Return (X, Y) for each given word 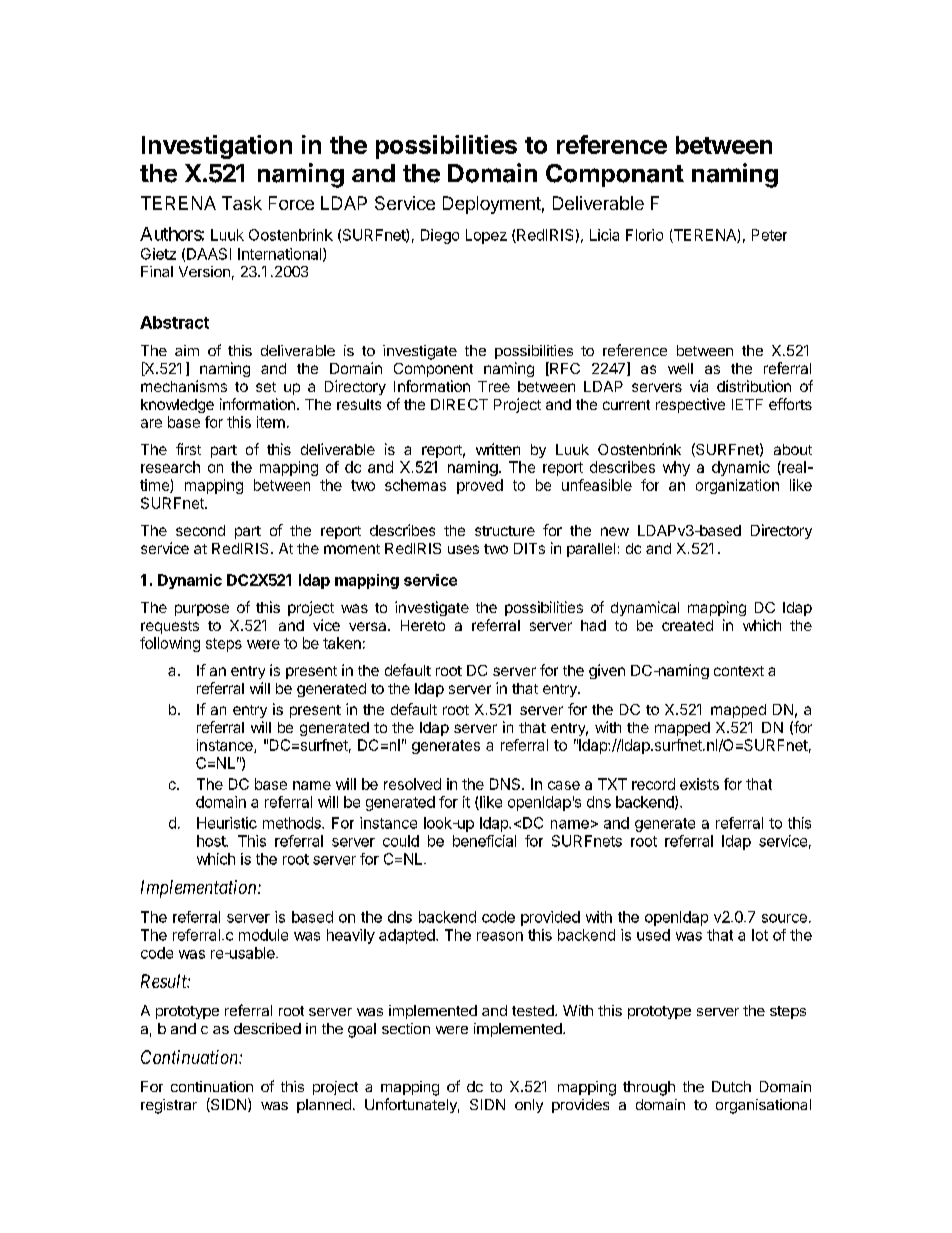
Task (242, 203)
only (529, 1106)
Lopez (486, 236)
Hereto (423, 625)
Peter (769, 235)
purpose (202, 610)
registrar (169, 1106)
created (687, 625)
